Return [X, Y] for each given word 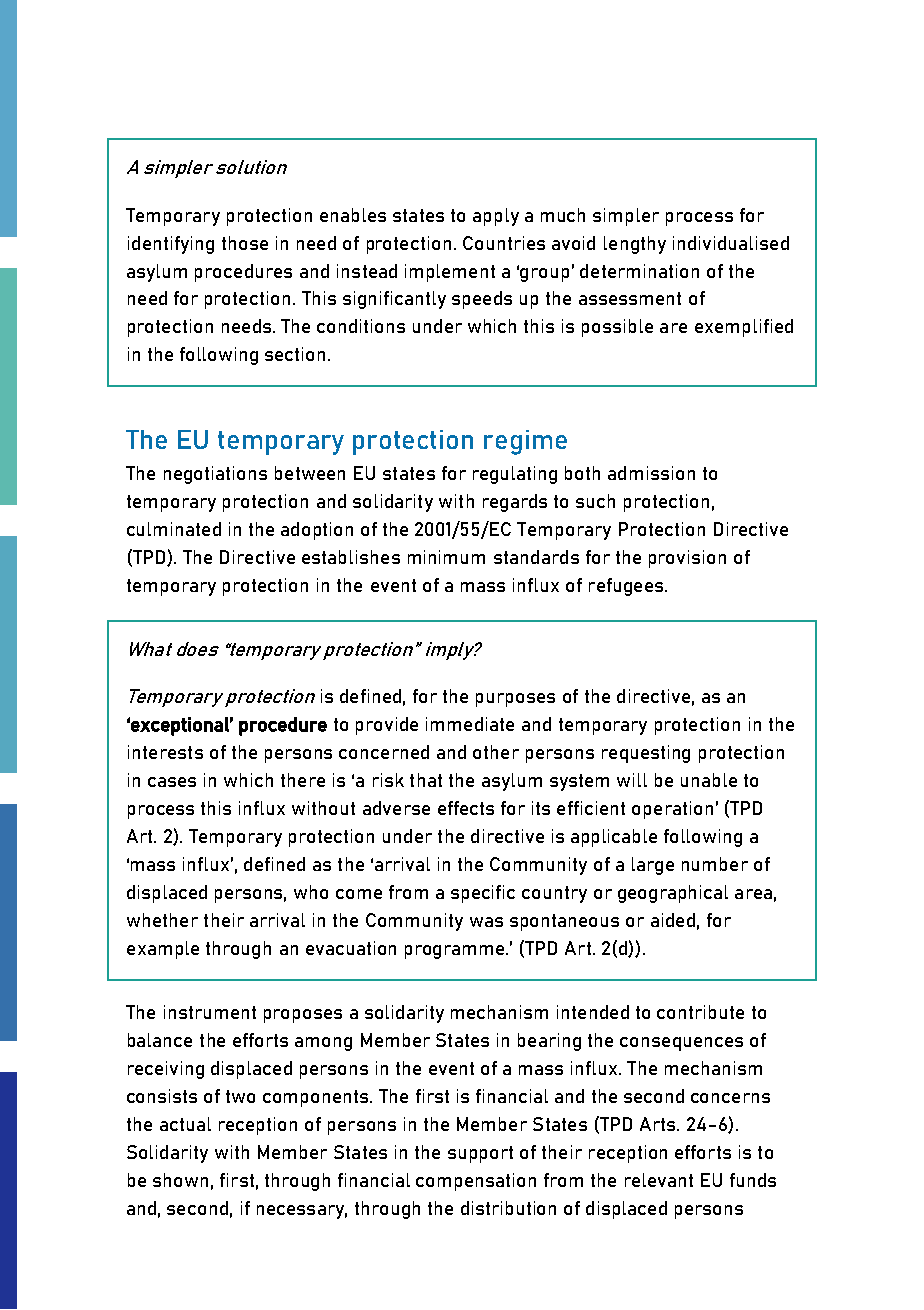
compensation [476, 1182]
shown [180, 1180]
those [245, 243]
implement [450, 273]
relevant [659, 1180]
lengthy [635, 245]
